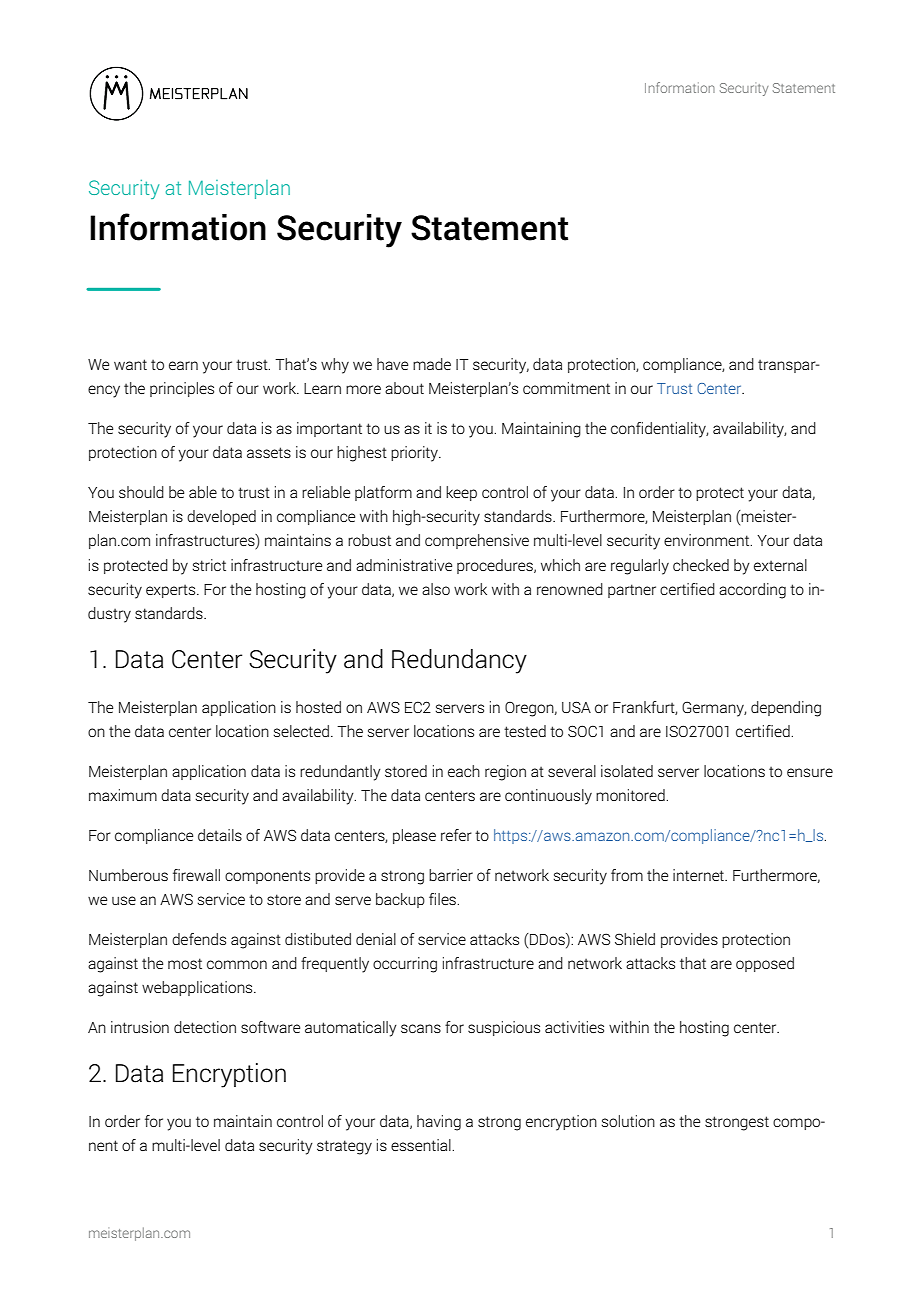 This screenshot has width=924, height=1308. I want to click on procedures, so click(496, 566).
